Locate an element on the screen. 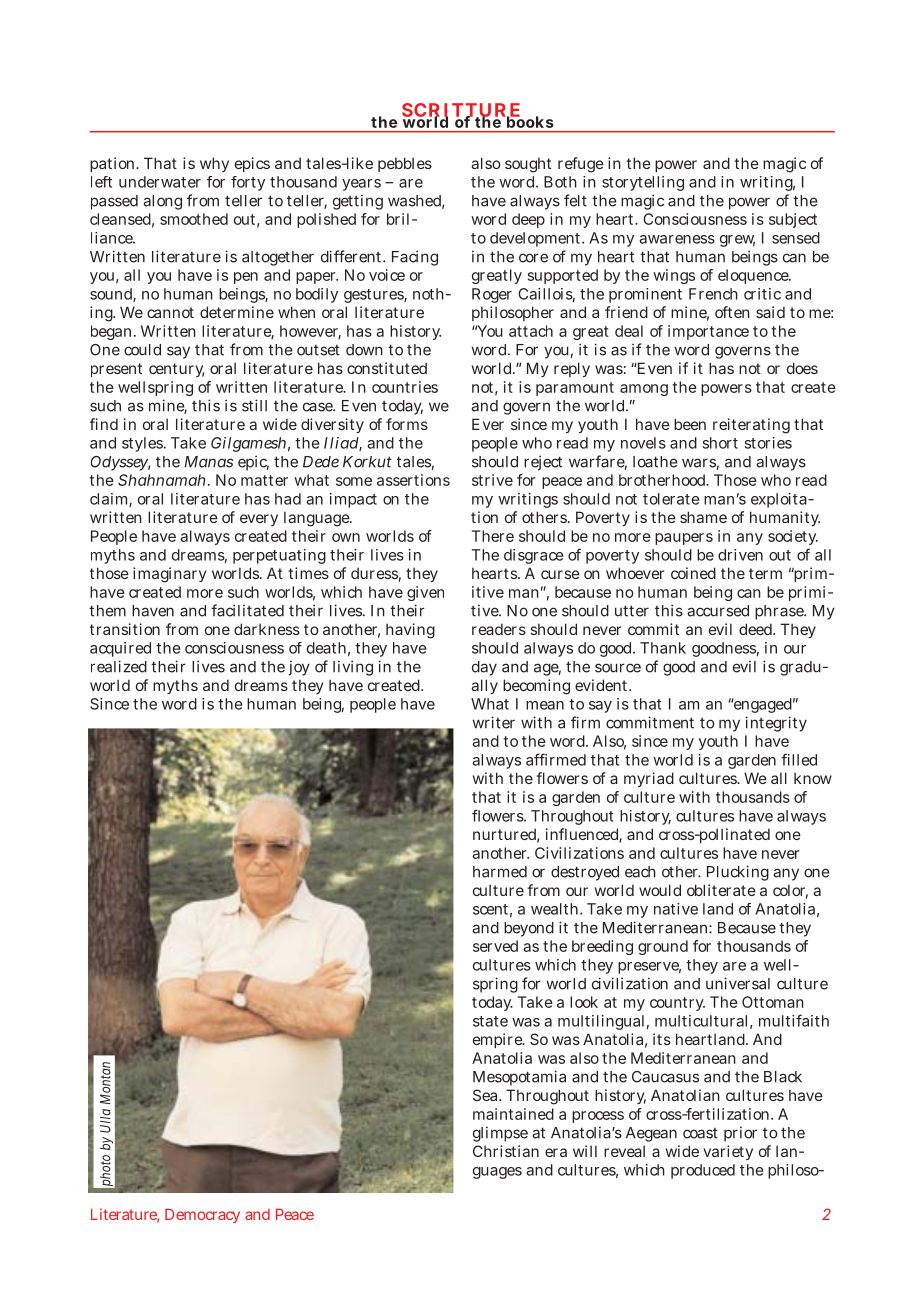 This screenshot has width=924, height=1308. Manas is located at coordinates (208, 462).
